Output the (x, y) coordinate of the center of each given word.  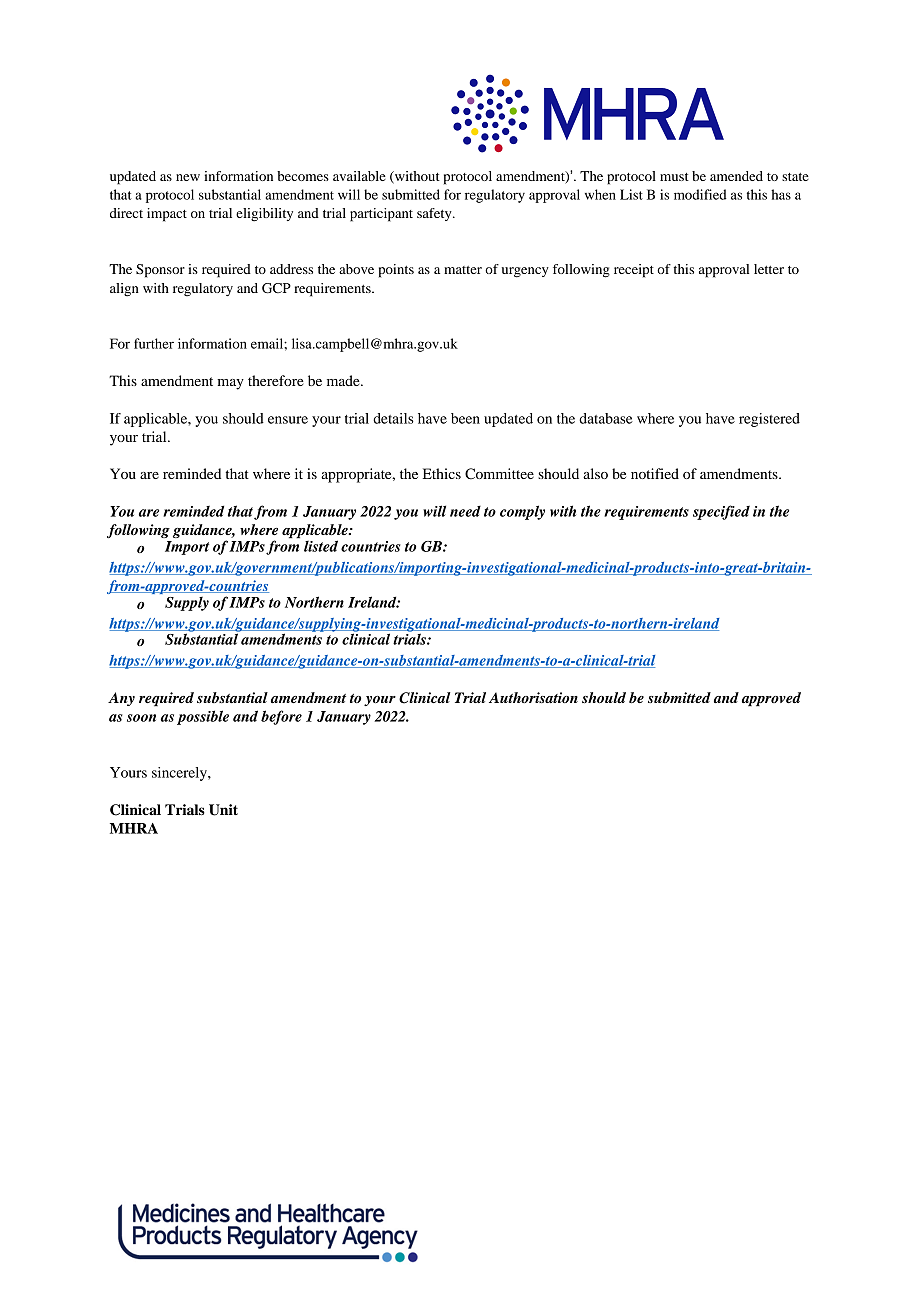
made (344, 380)
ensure (288, 420)
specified (721, 512)
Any (121, 699)
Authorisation (533, 697)
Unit (223, 810)
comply (522, 512)
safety (435, 214)
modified (700, 194)
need (465, 511)
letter (769, 269)
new (188, 177)
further (154, 343)
